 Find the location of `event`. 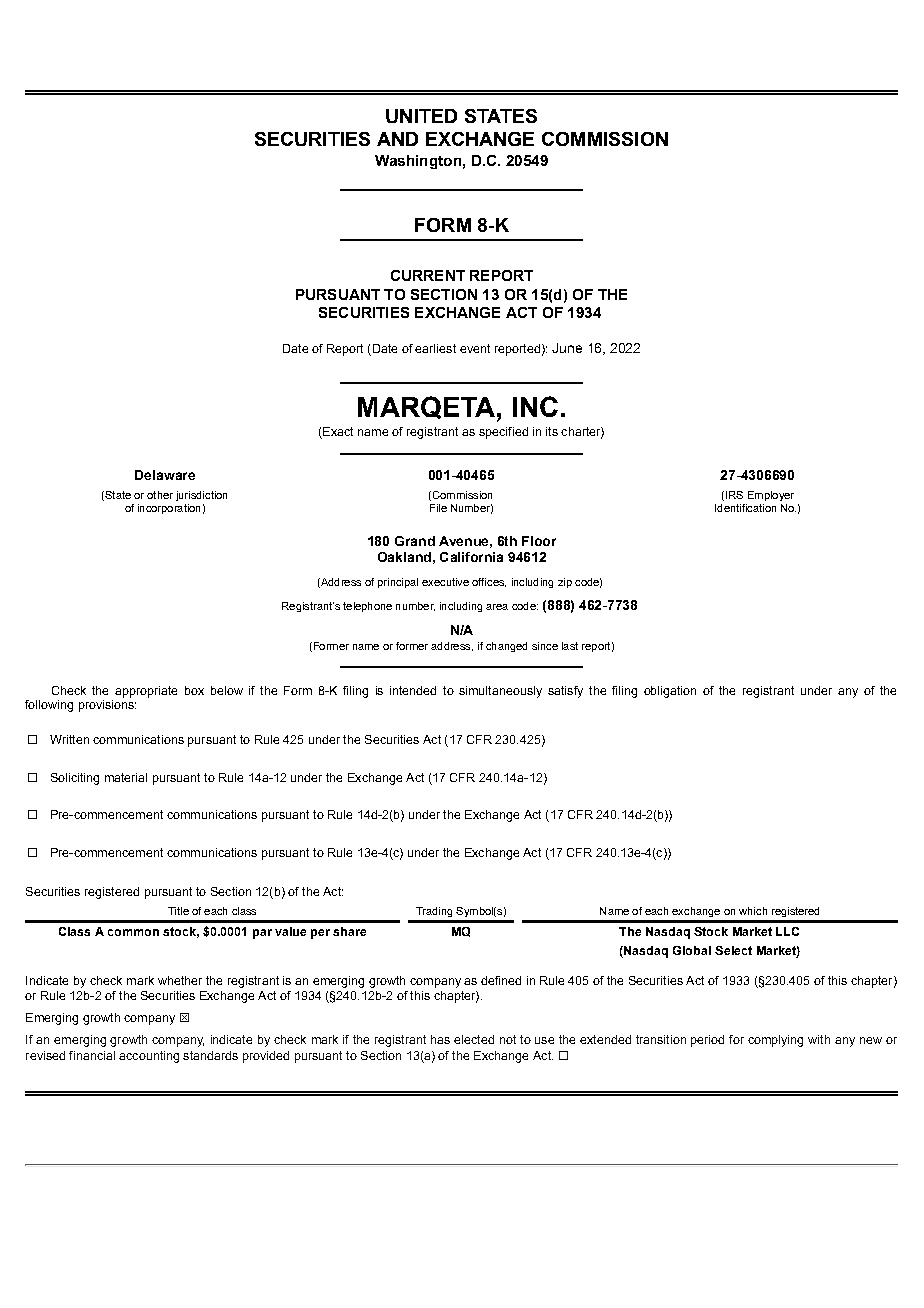

event is located at coordinates (475, 348).
